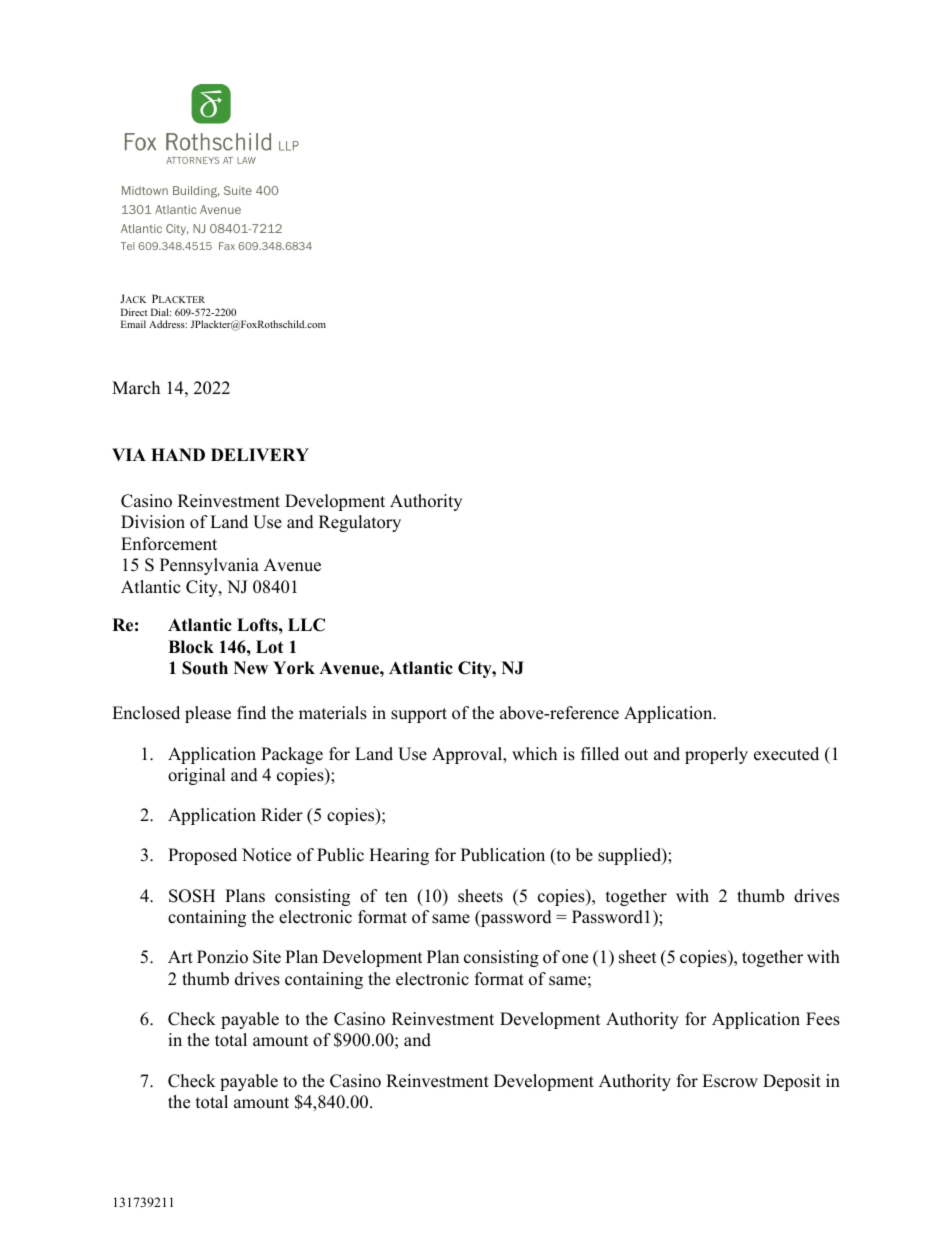 The image size is (952, 1233). What do you see at coordinates (575, 959) in the image?
I see `one` at bounding box center [575, 959].
